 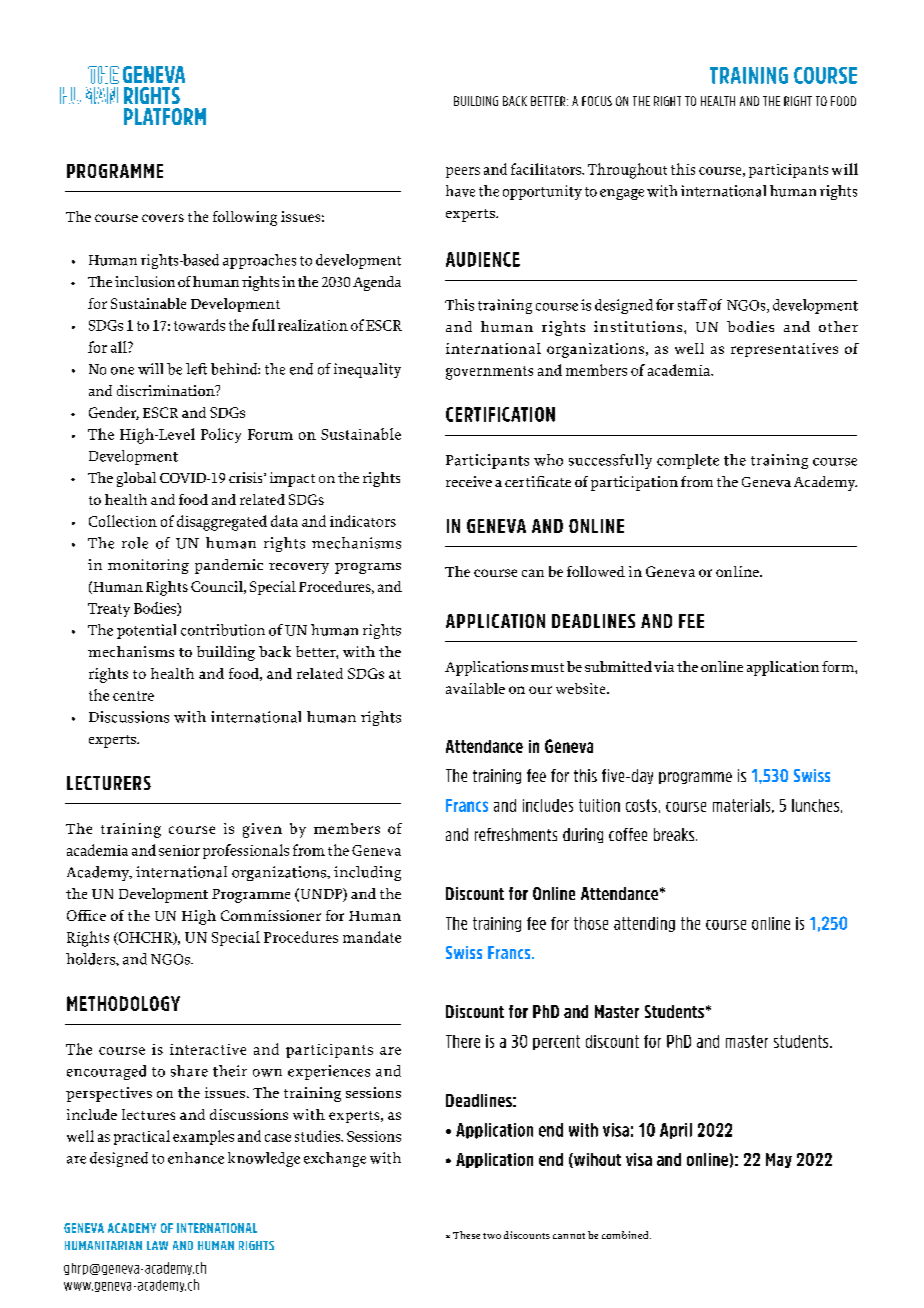 What do you see at coordinates (627, 171) in the screenshot?
I see `Throughout` at bounding box center [627, 171].
